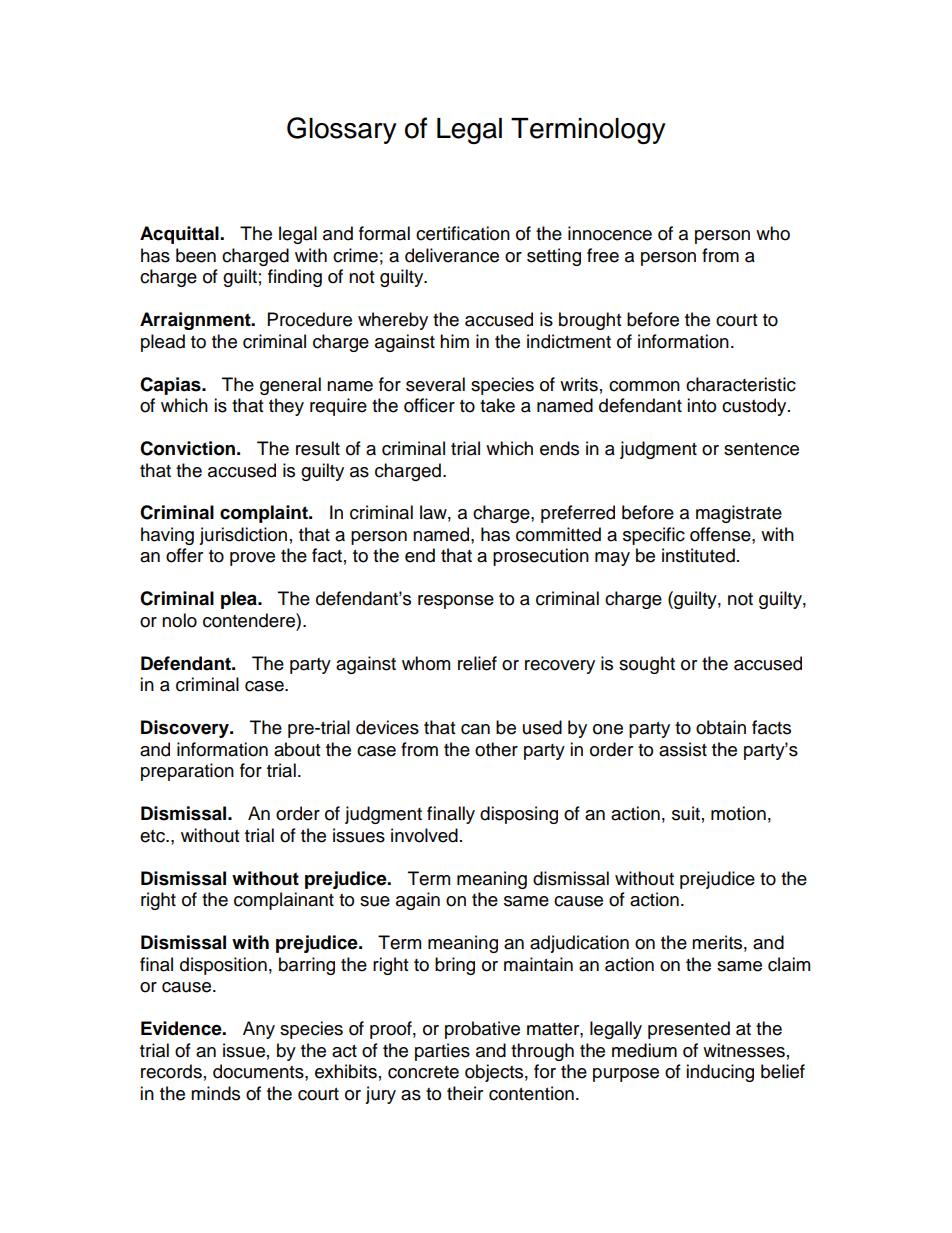 Image resolution: width=952 pixels, height=1233 pixels. What do you see at coordinates (720, 1073) in the image?
I see `inducing` at bounding box center [720, 1073].
